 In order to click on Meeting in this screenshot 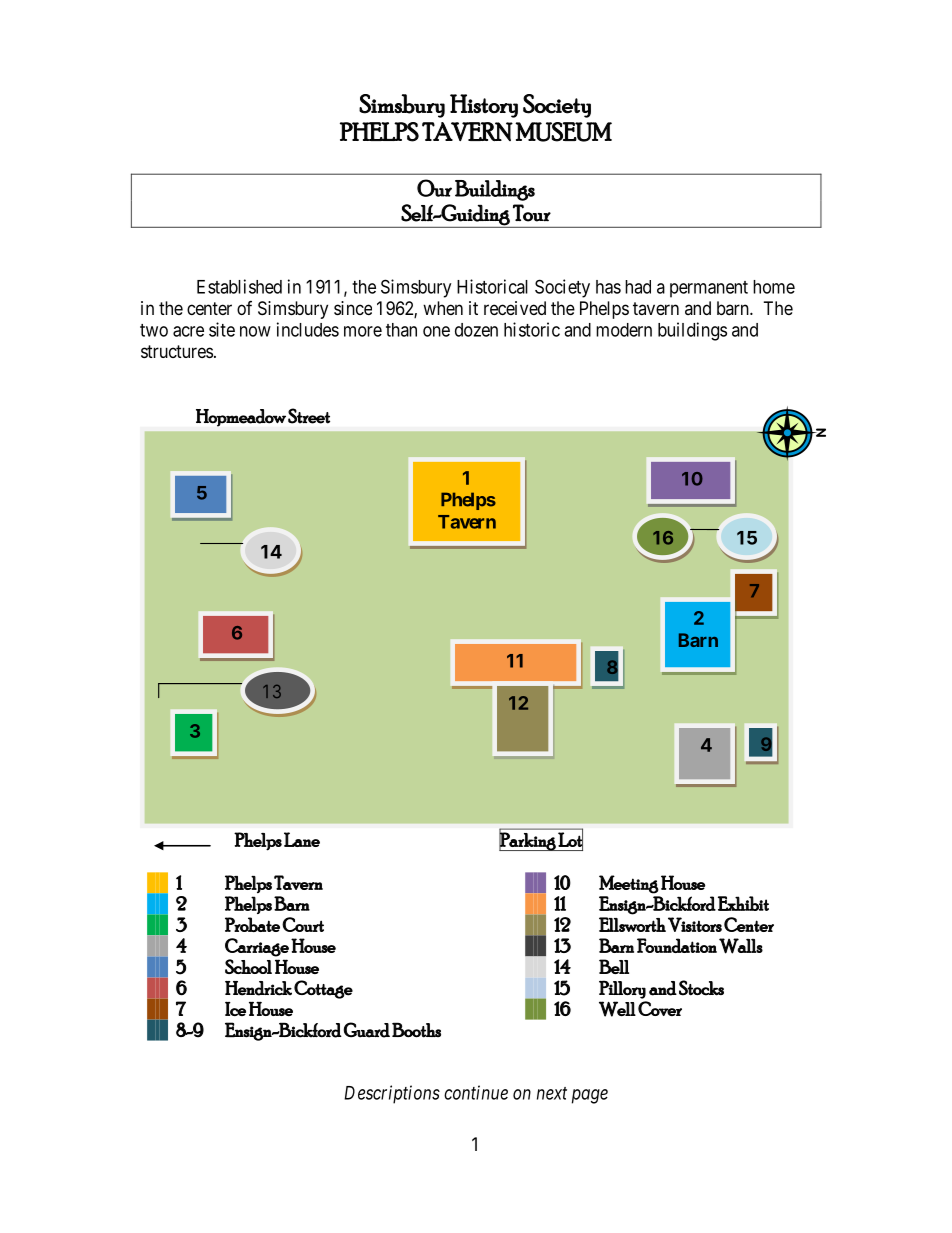, I will do `click(629, 884)`.
